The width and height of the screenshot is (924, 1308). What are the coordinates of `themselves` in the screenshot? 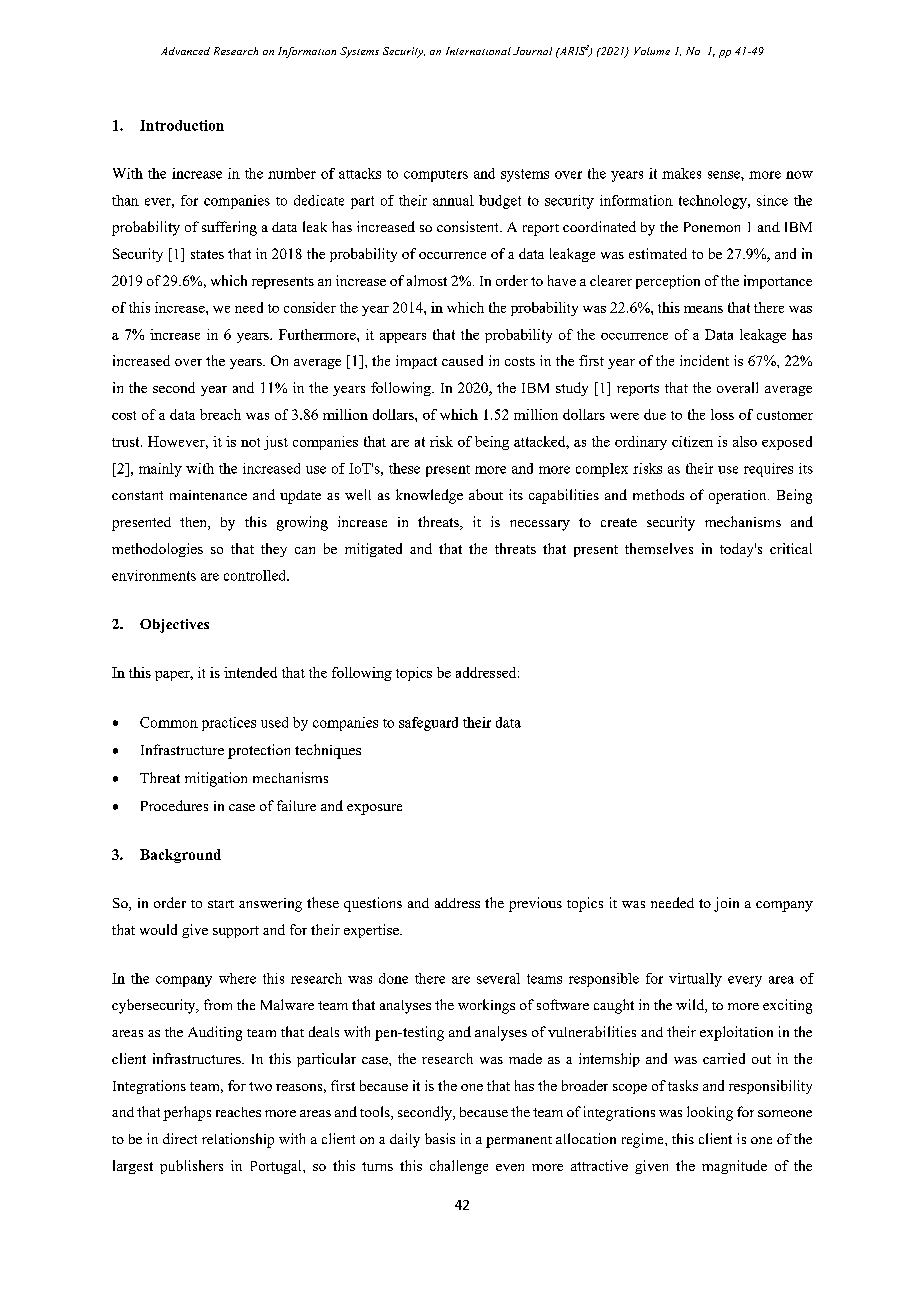 It's located at (659, 548).
